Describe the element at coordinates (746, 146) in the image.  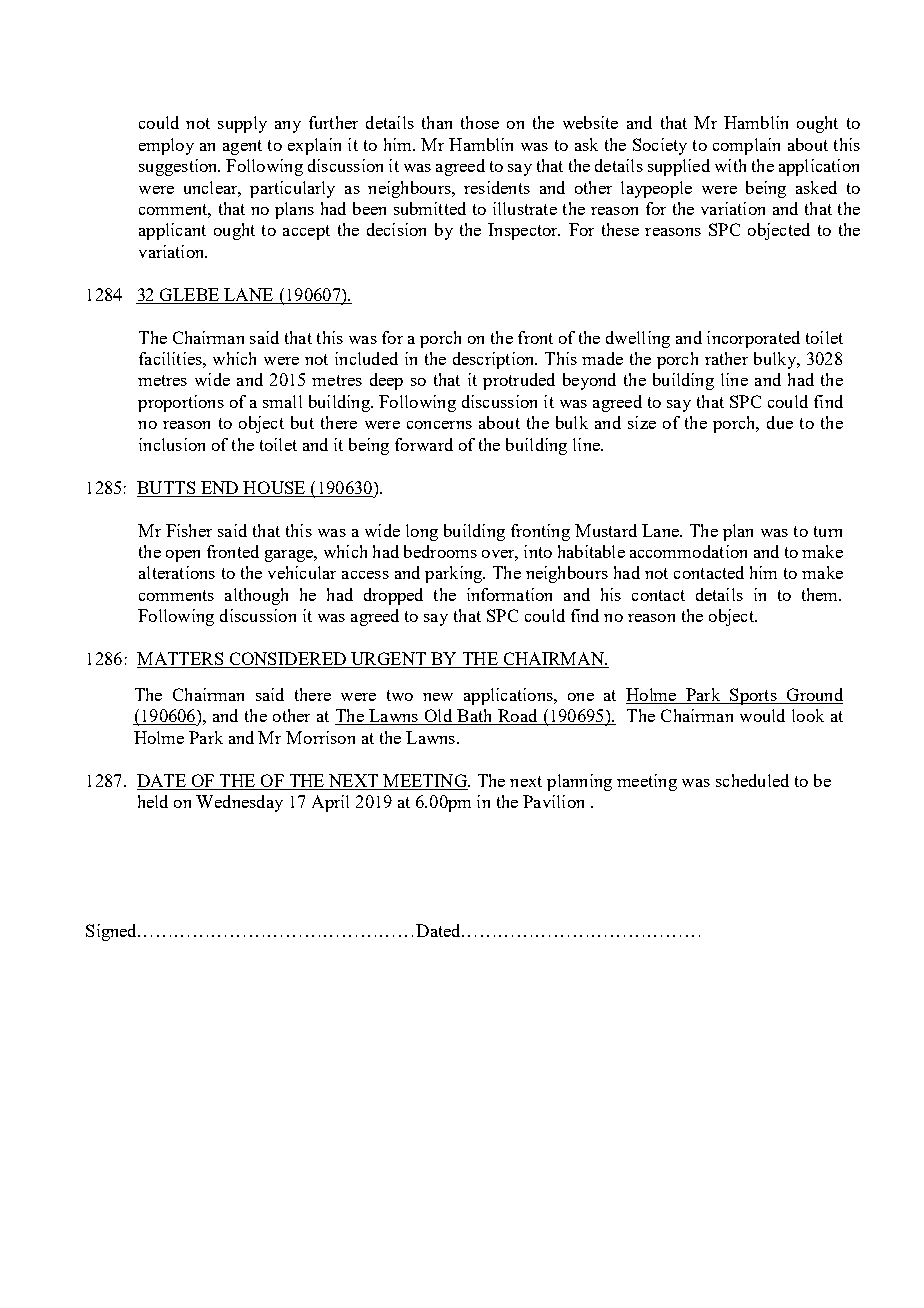
I see `complain` at that location.
